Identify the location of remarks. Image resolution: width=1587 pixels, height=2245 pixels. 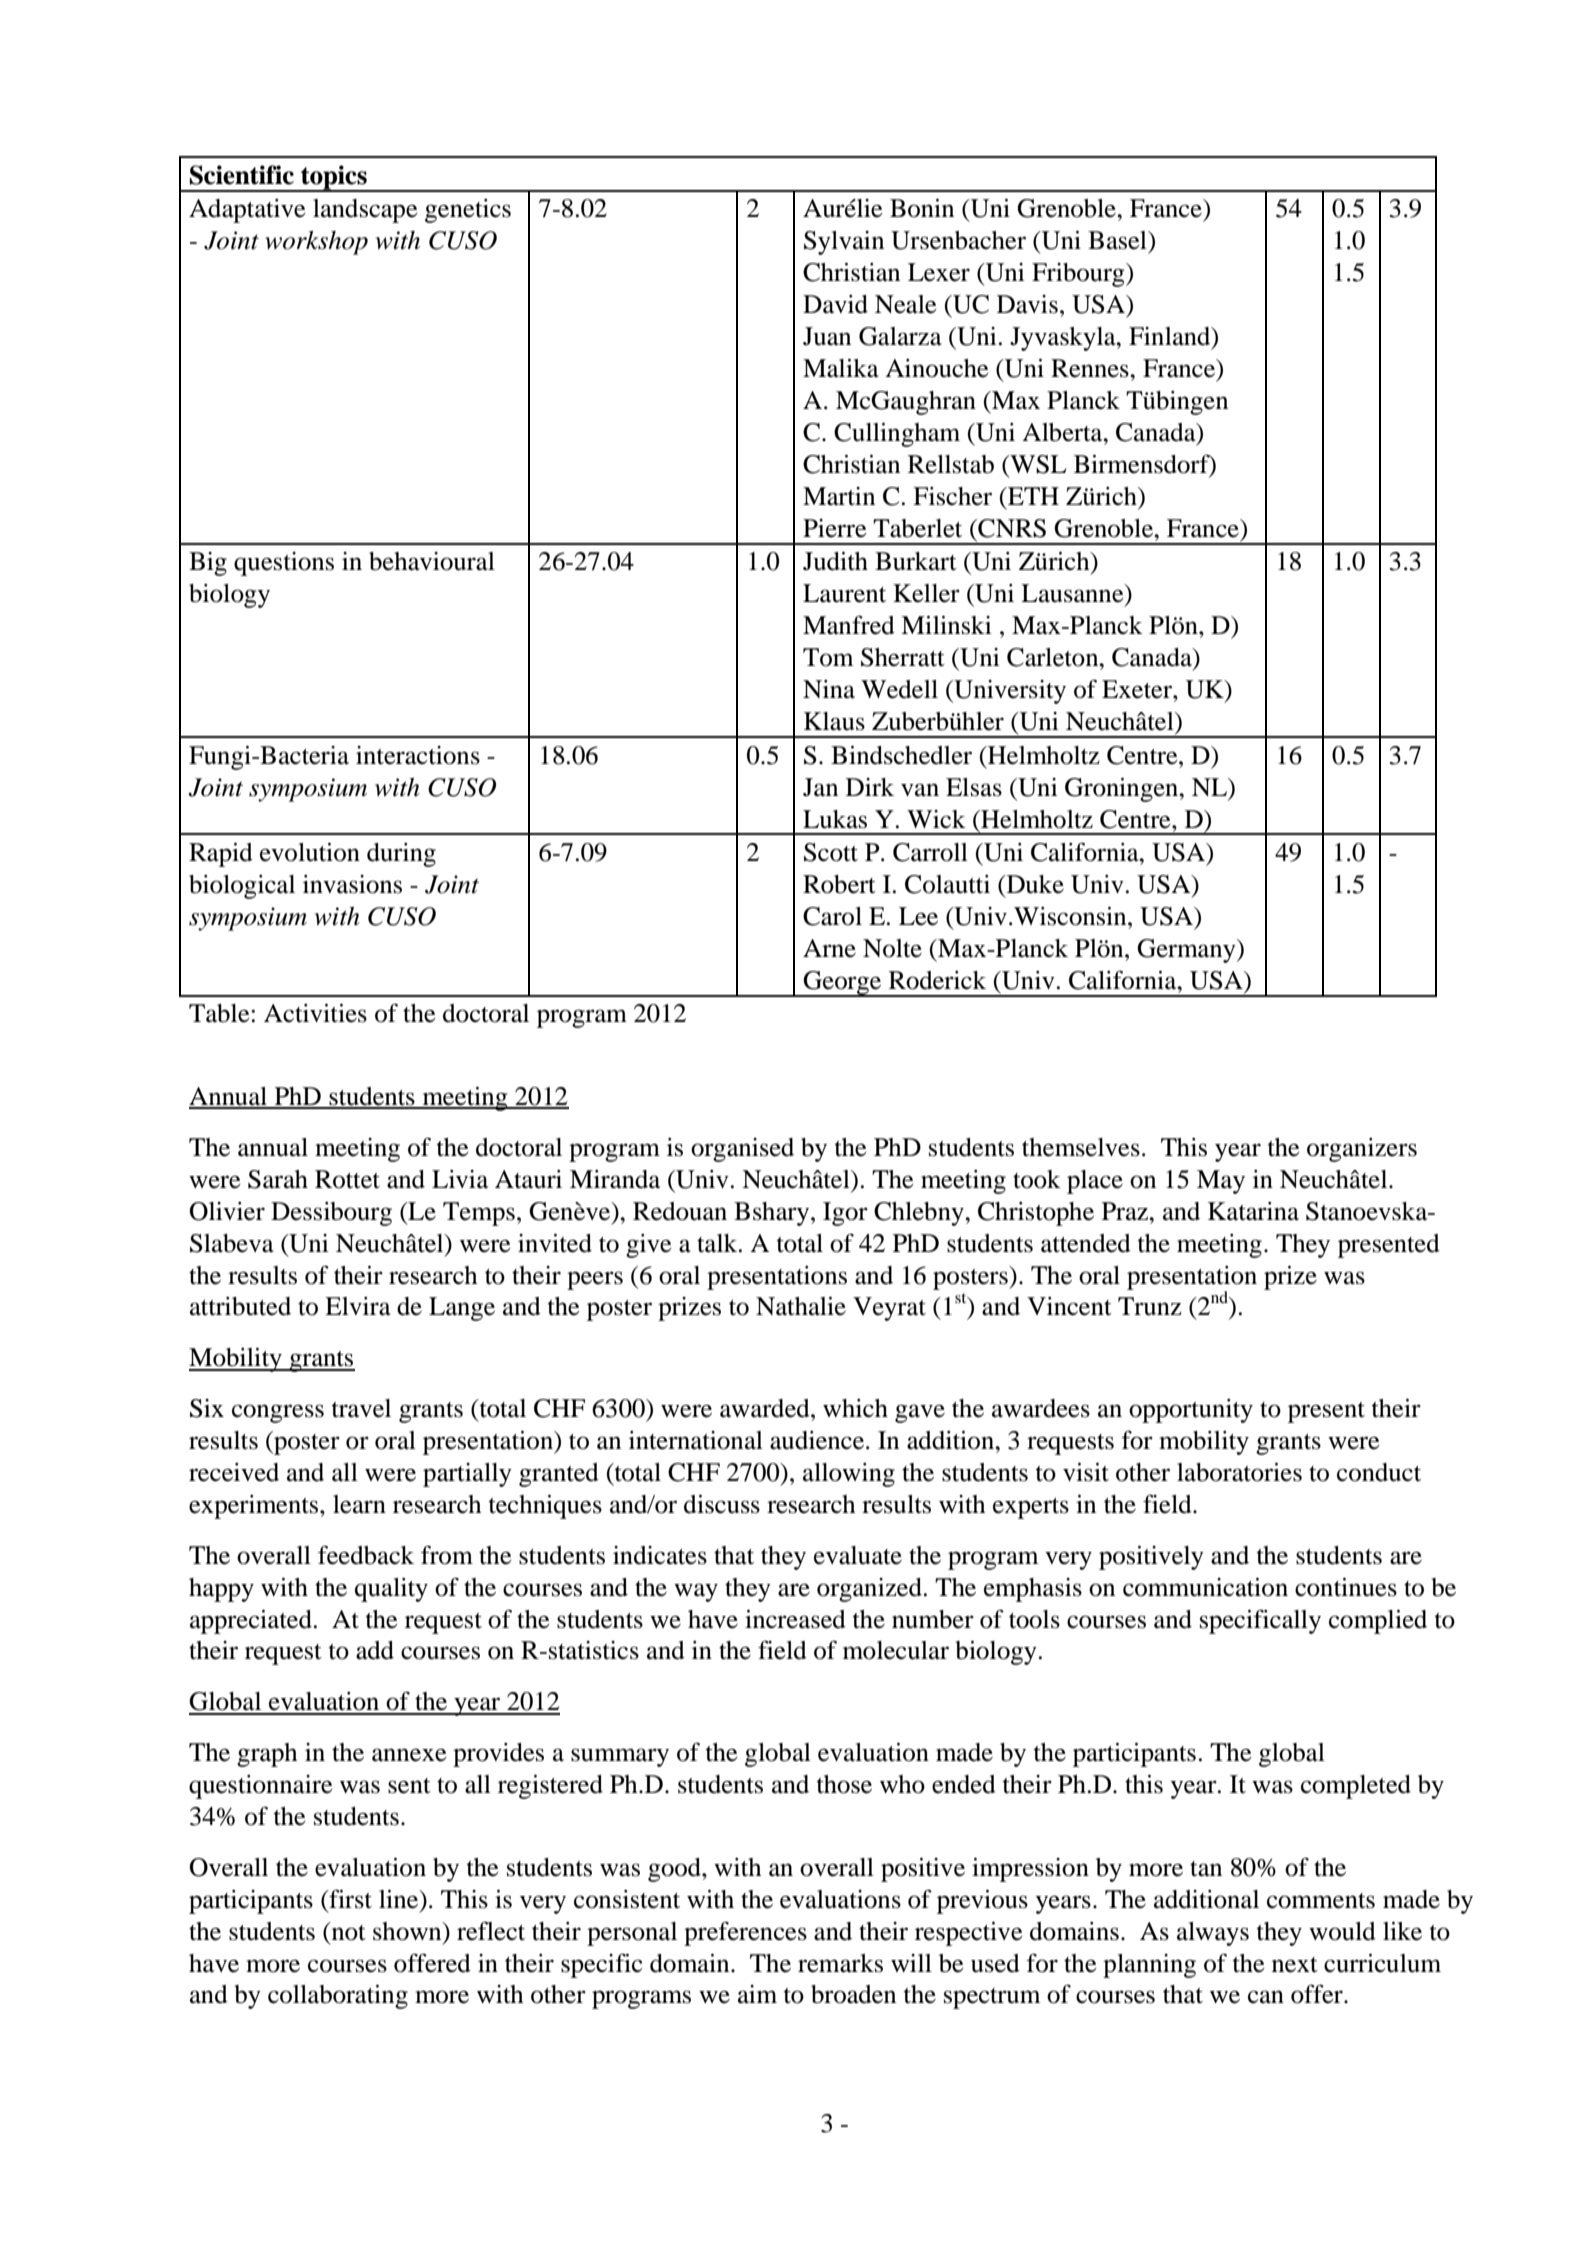
(840, 1963).
